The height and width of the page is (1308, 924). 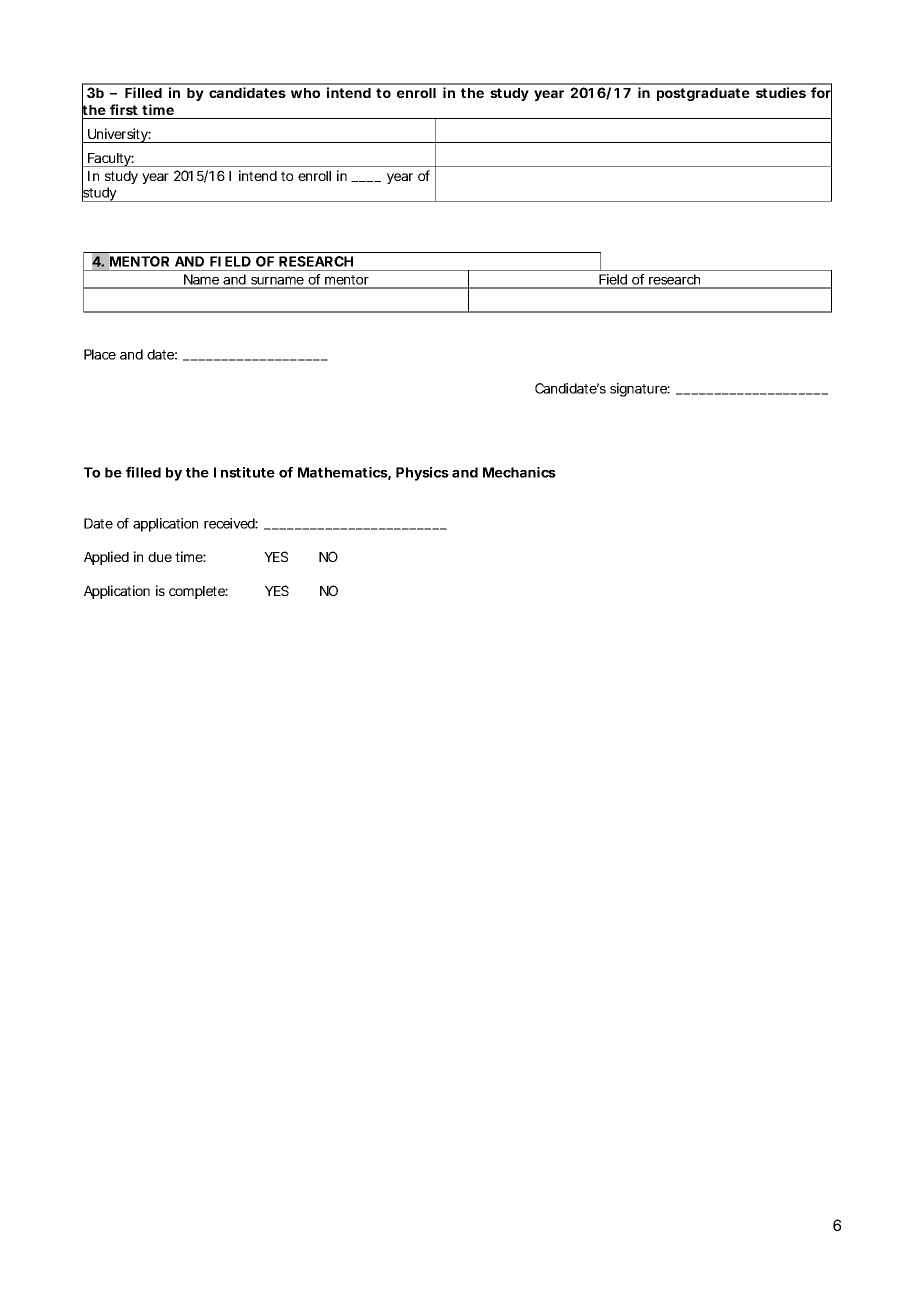 I want to click on due, so click(x=160, y=557).
